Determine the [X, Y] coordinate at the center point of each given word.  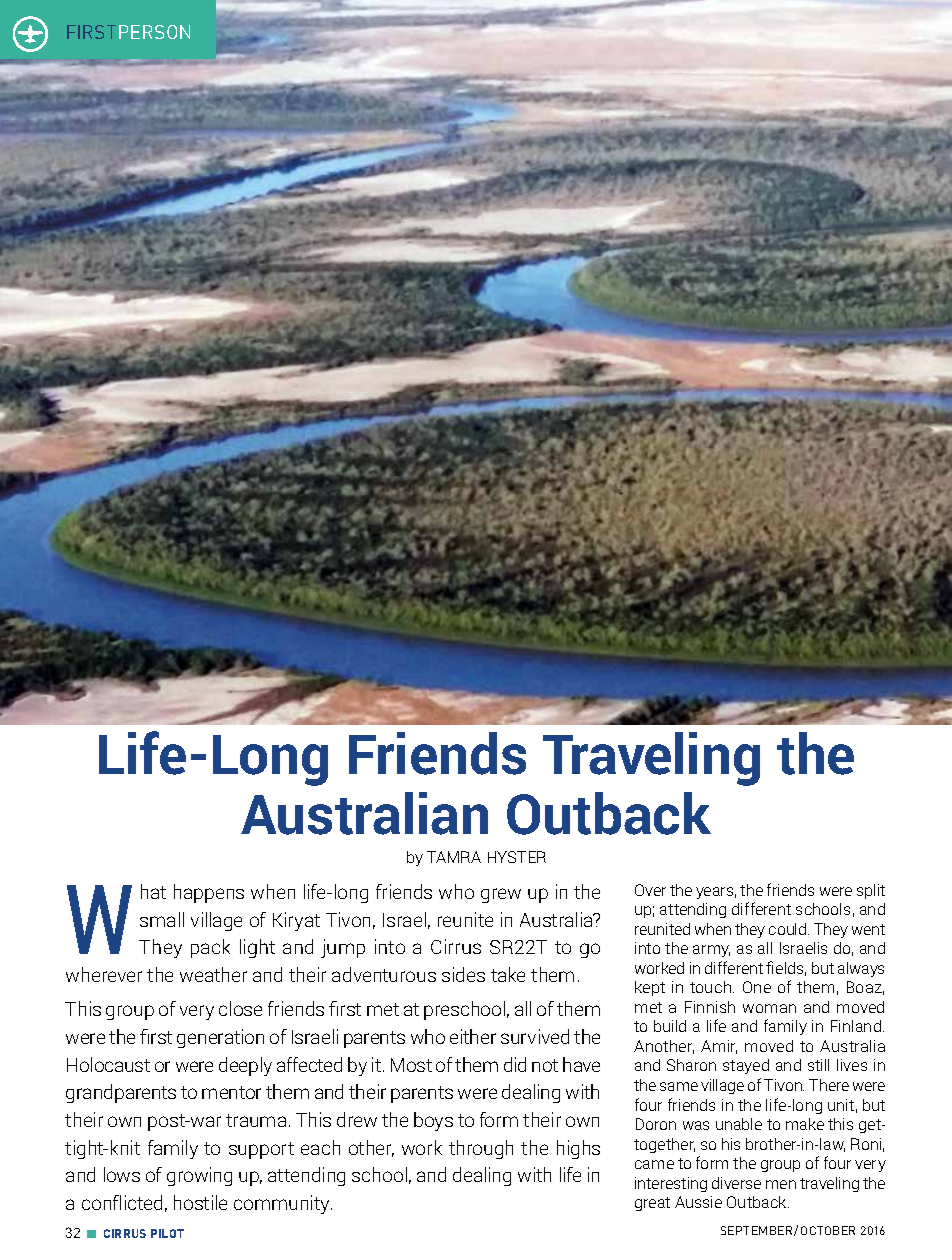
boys [433, 1121]
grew [501, 895]
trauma [256, 1120]
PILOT [167, 1233]
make [805, 1124]
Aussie [698, 1202]
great [652, 1204]
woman [769, 1008]
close [240, 1008]
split [871, 891]
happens [209, 893]
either [473, 1036]
